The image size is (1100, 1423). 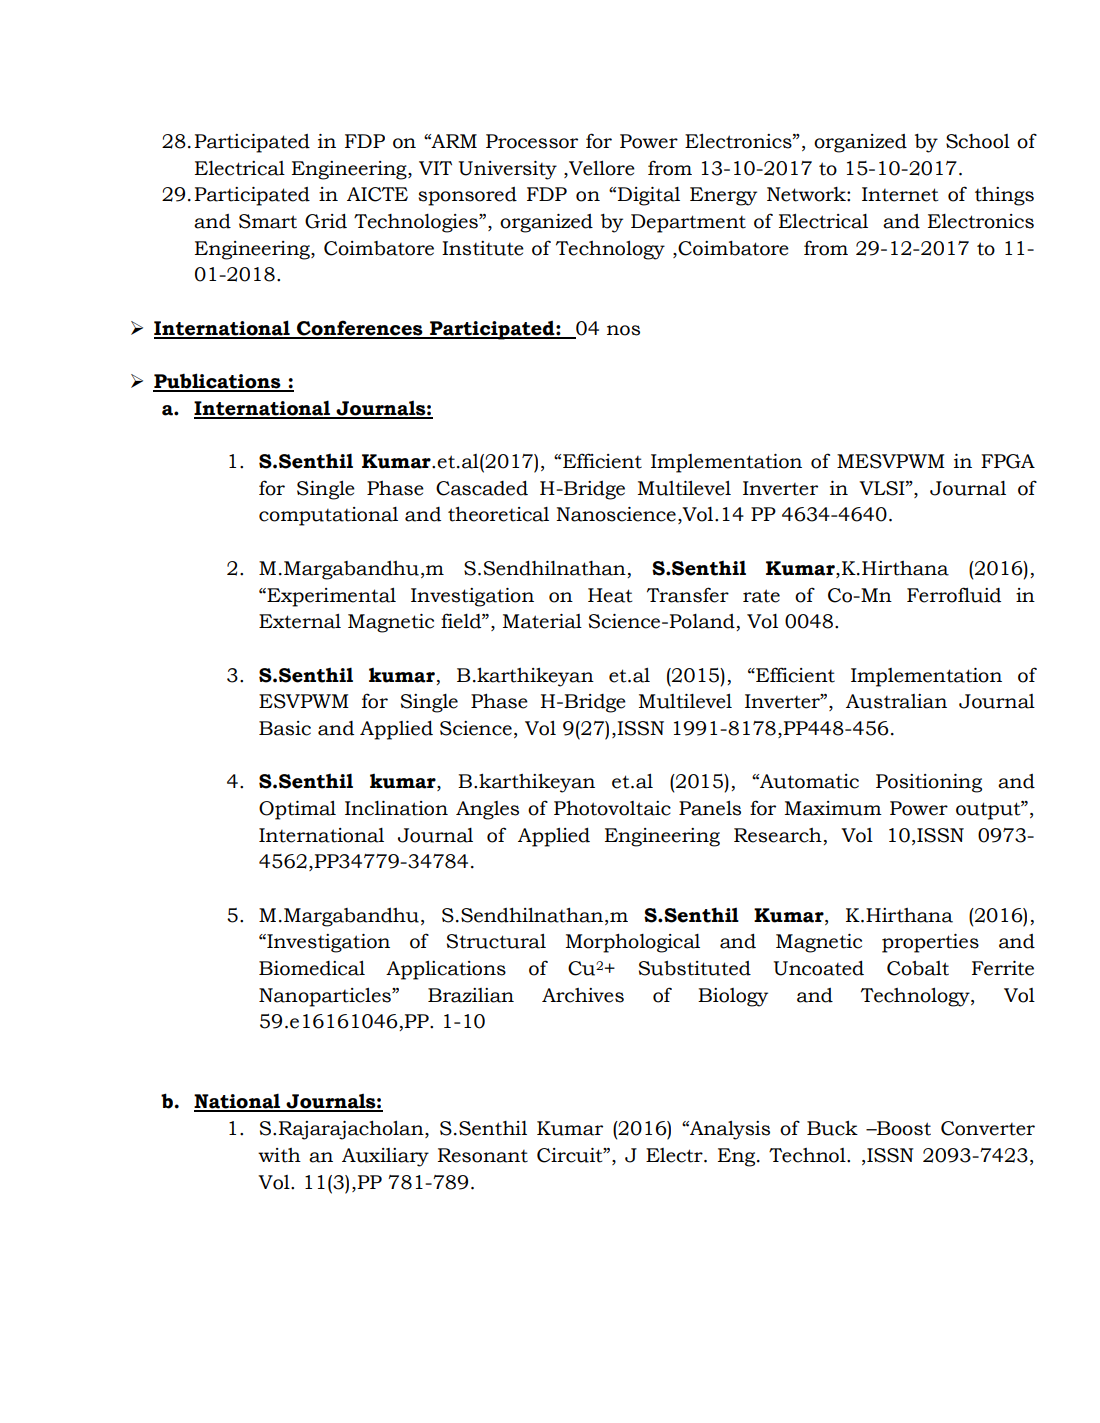 What do you see at coordinates (312, 968) in the page?
I see `Biomedical` at bounding box center [312, 968].
